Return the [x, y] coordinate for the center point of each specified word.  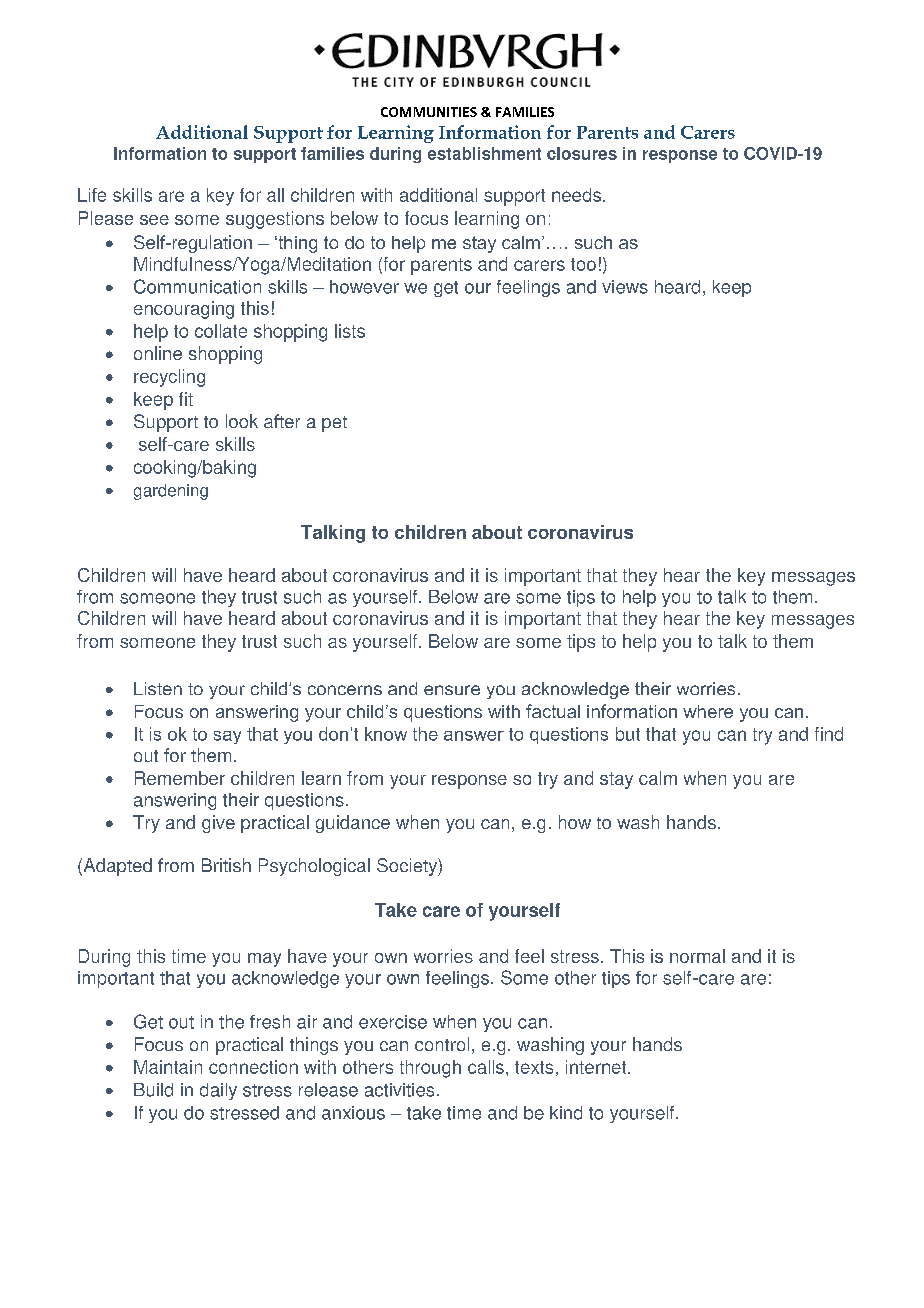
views [625, 287]
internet [597, 1067]
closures [582, 153]
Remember [180, 778]
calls [486, 1067]
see [154, 220]
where [708, 711]
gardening [171, 492]
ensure [452, 690]
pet [334, 424]
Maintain [168, 1067]
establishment [484, 153]
